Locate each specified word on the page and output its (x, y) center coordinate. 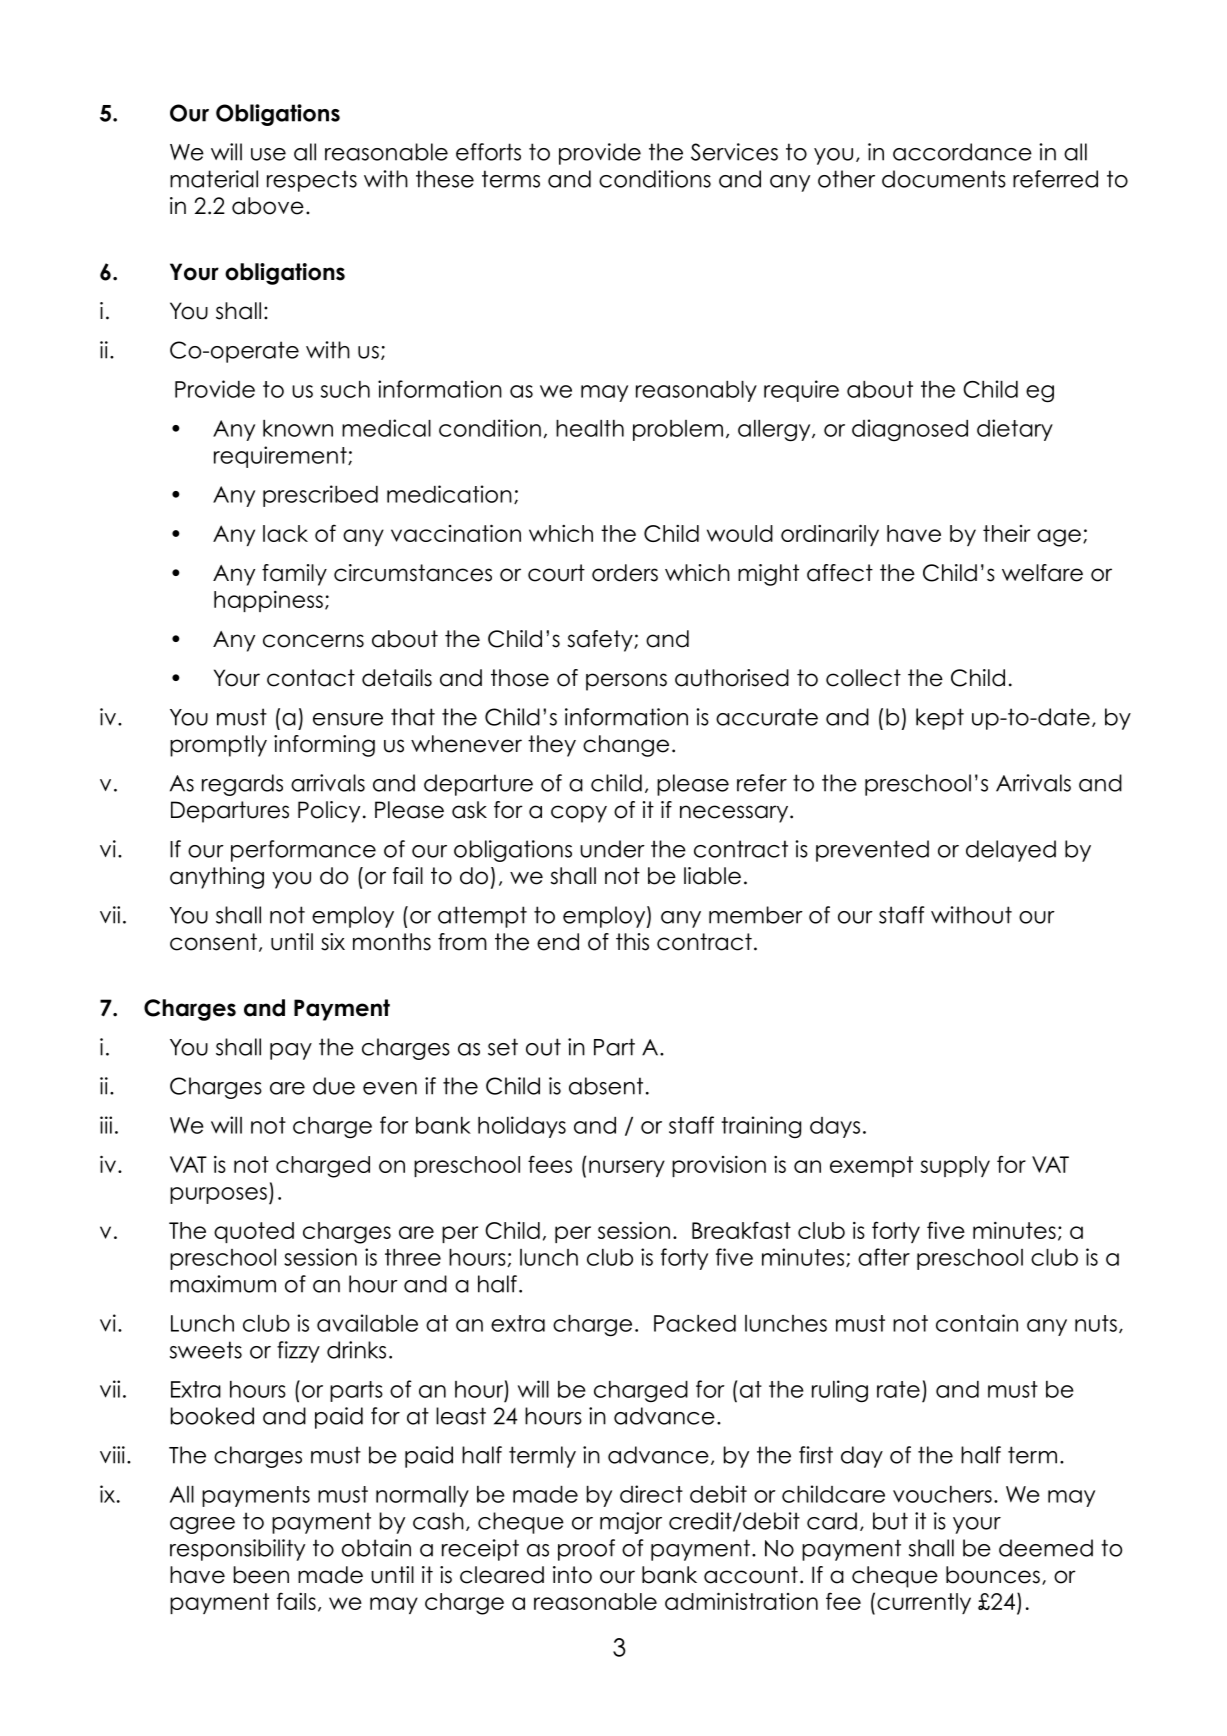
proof (586, 1550)
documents (944, 179)
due (334, 1086)
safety (601, 641)
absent (606, 1086)
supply (955, 1166)
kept (940, 719)
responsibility (237, 1550)
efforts (488, 152)
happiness (268, 601)
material (214, 179)
